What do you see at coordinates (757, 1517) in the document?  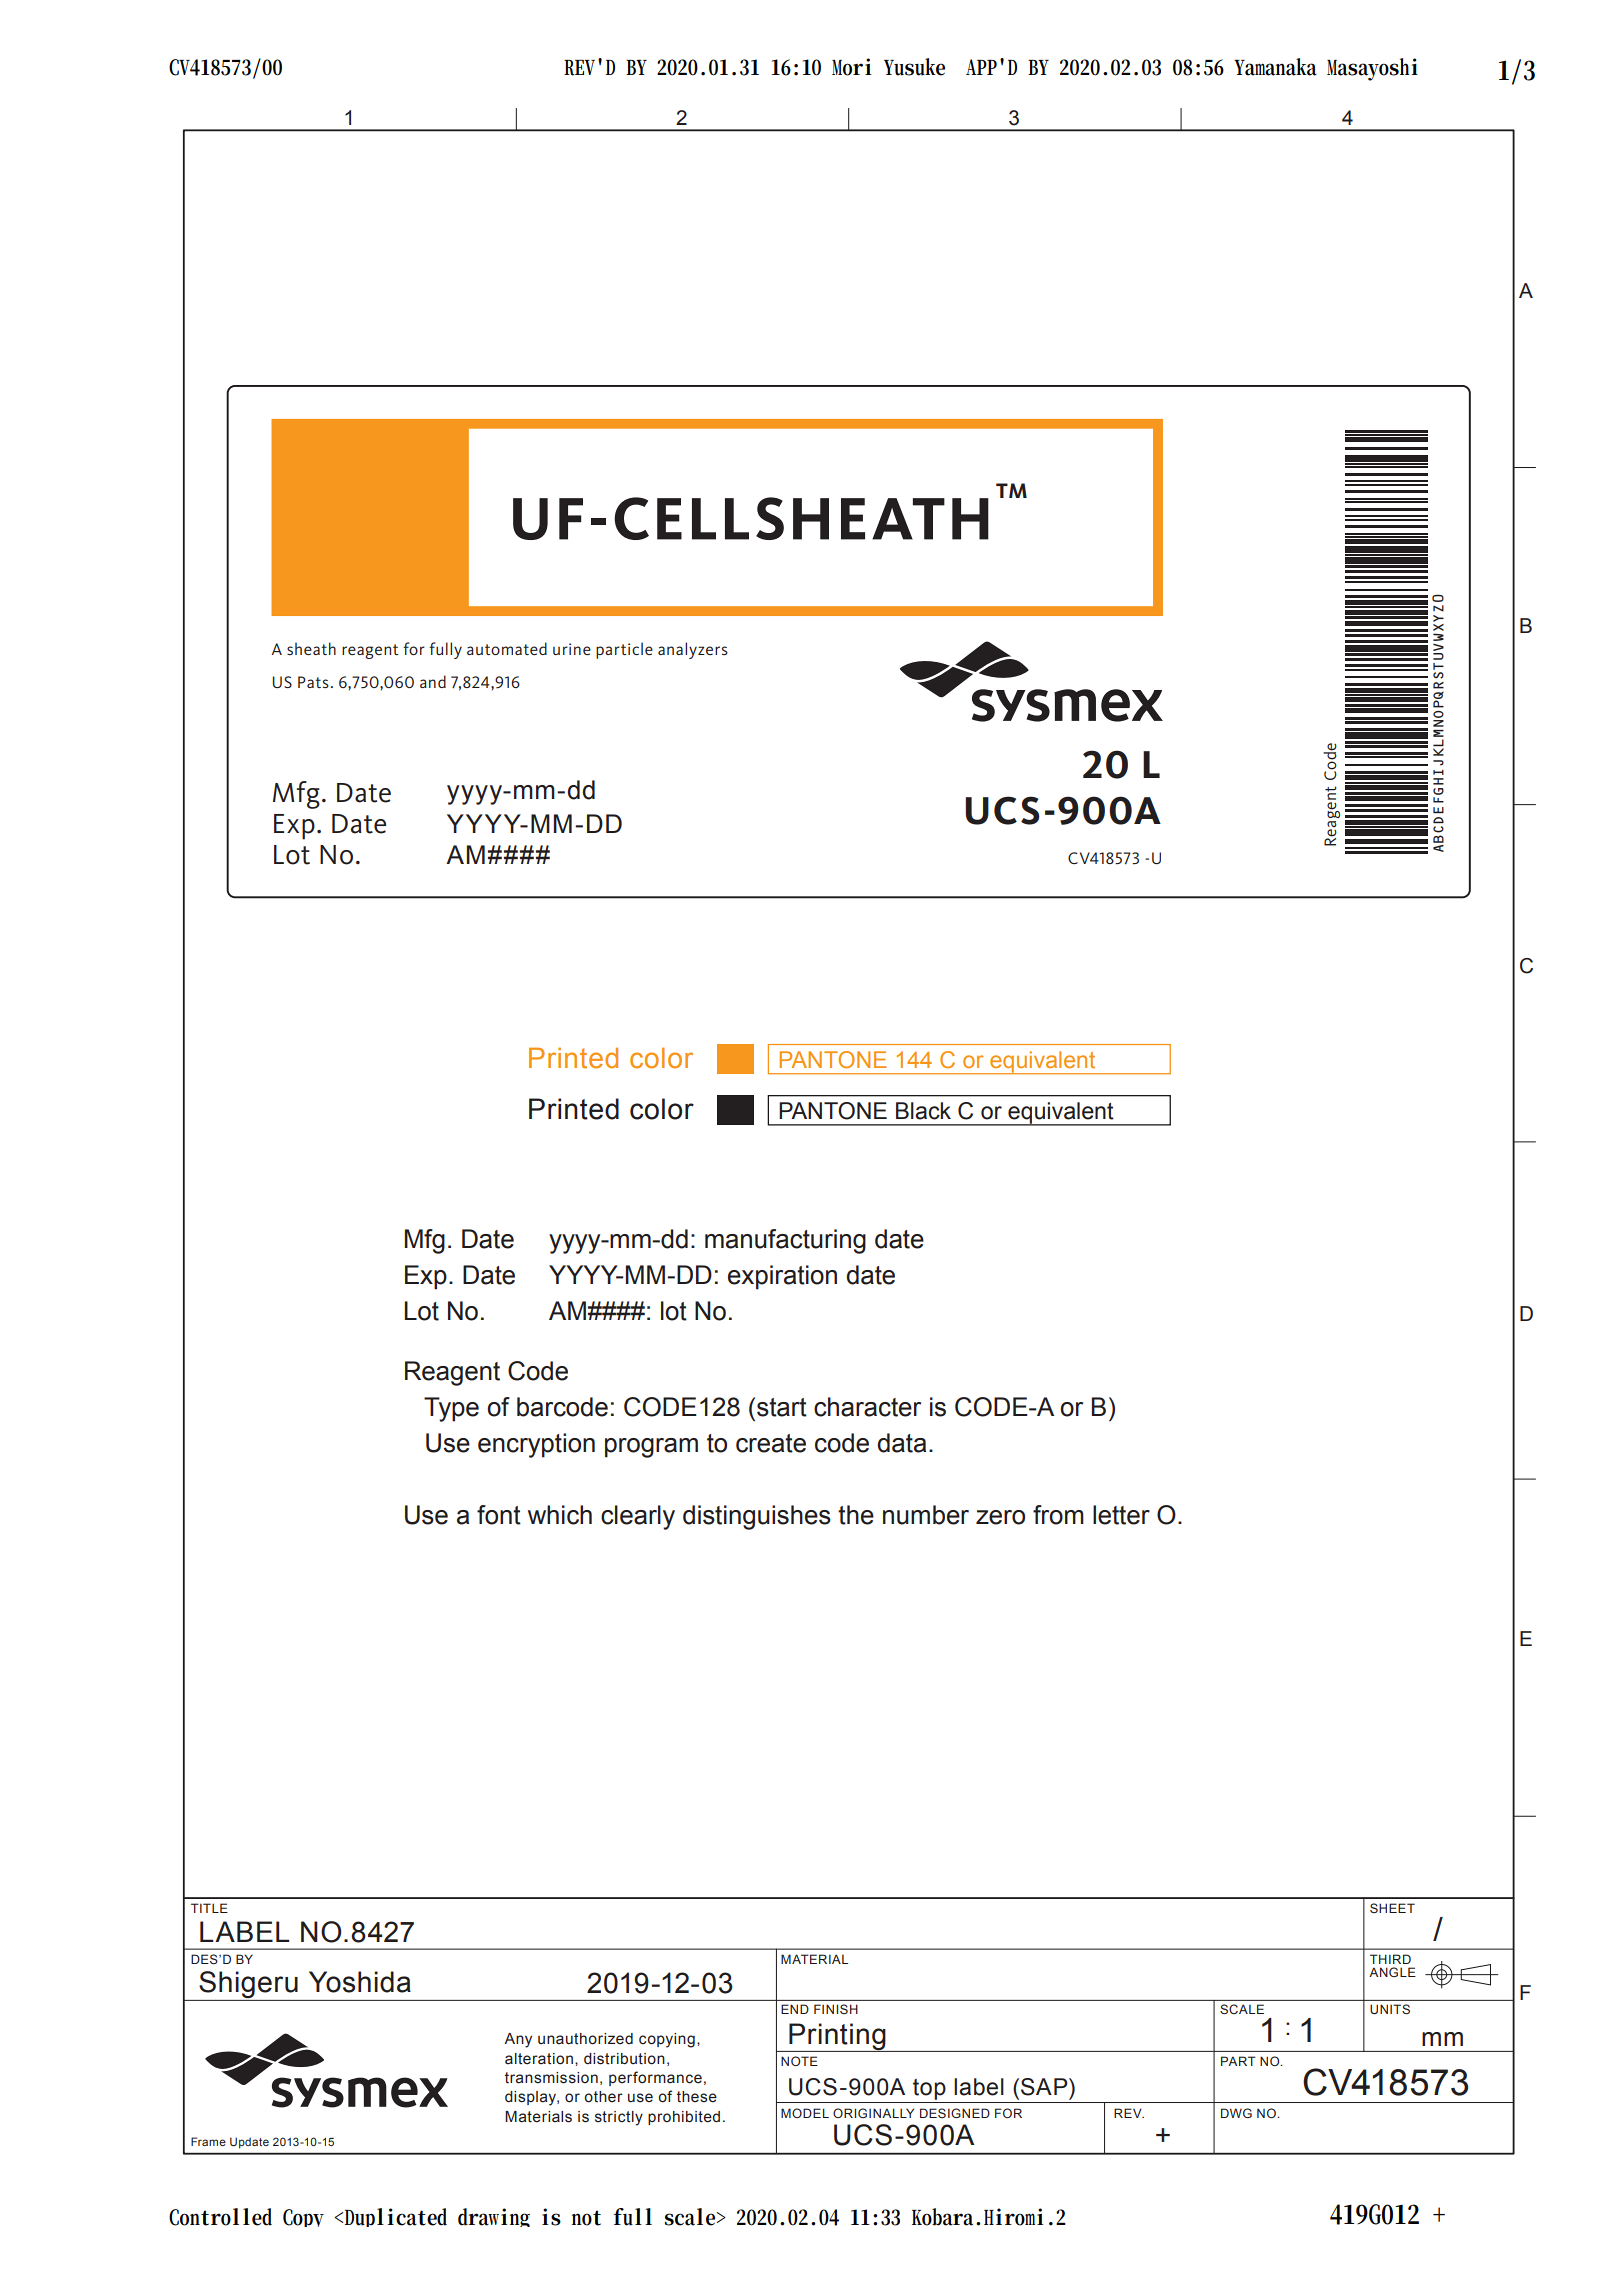 I see `distinguishes` at bounding box center [757, 1517].
